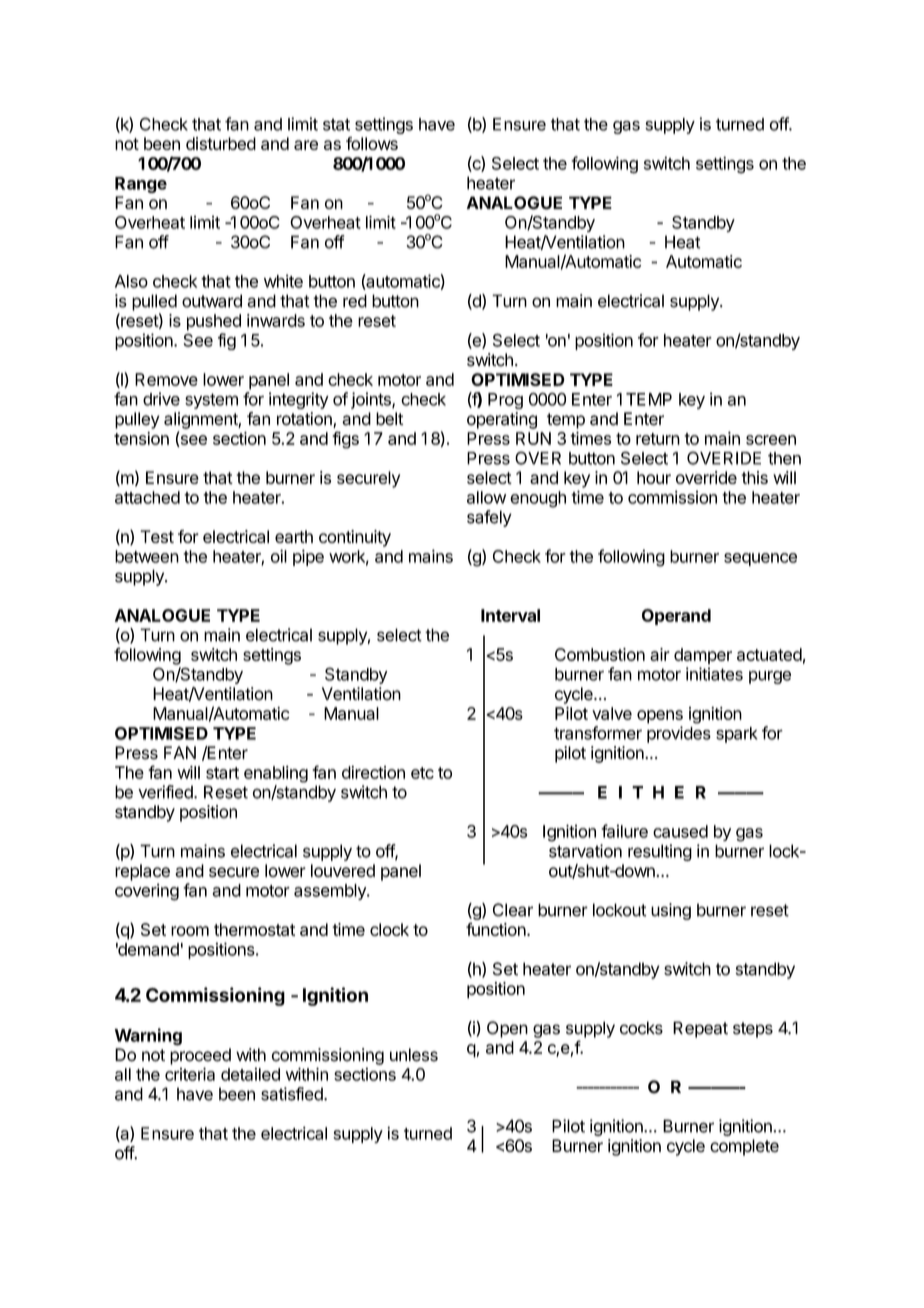 Image resolution: width=924 pixels, height=1308 pixels. Describe the element at coordinates (422, 773) in the screenshot. I see `etc` at that location.
